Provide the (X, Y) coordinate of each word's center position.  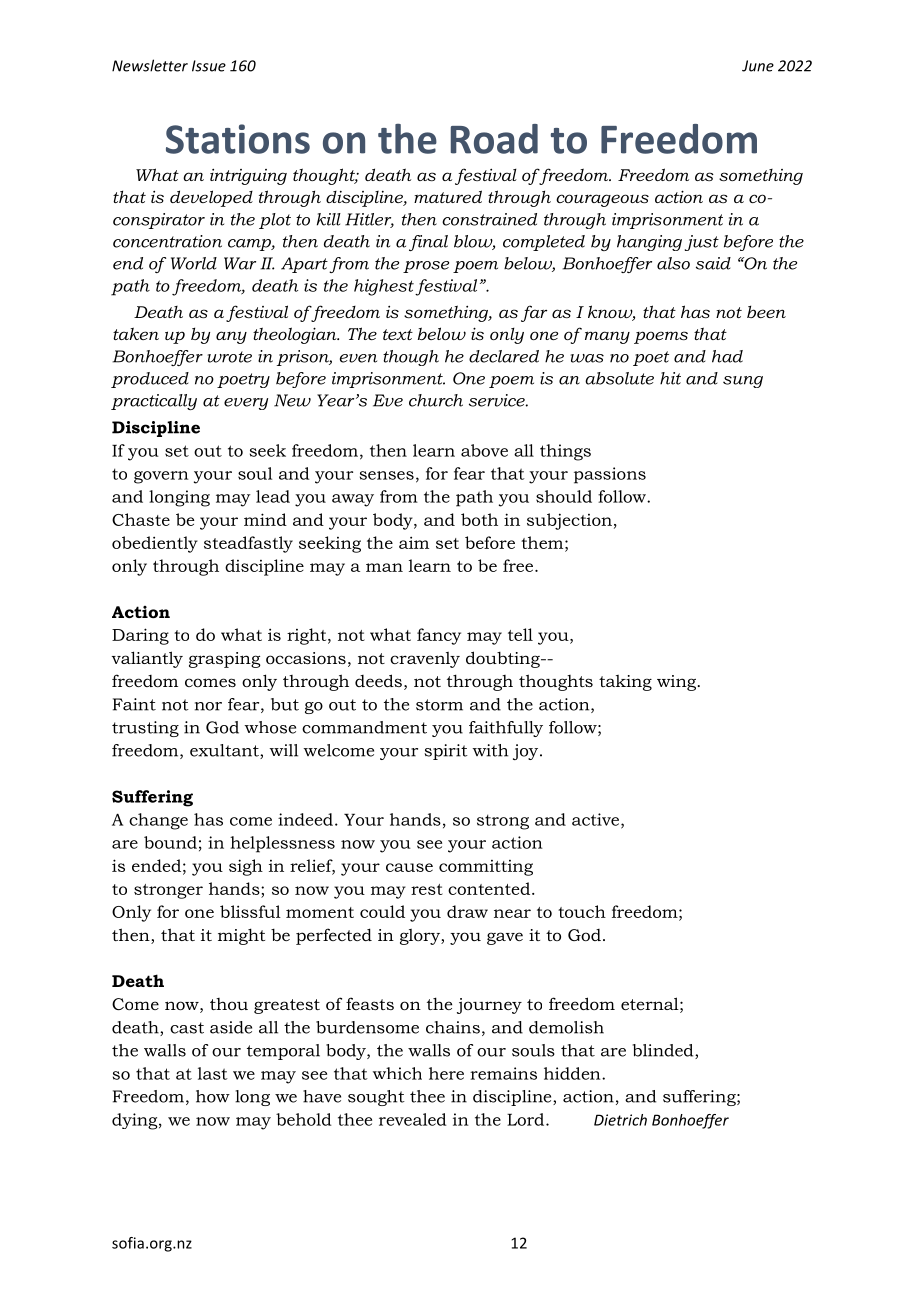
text (398, 334)
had (727, 356)
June (758, 66)
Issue (209, 66)
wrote (230, 357)
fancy (439, 636)
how (213, 1096)
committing (486, 868)
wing (678, 683)
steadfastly (248, 544)
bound (170, 842)
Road (494, 139)
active (597, 820)
